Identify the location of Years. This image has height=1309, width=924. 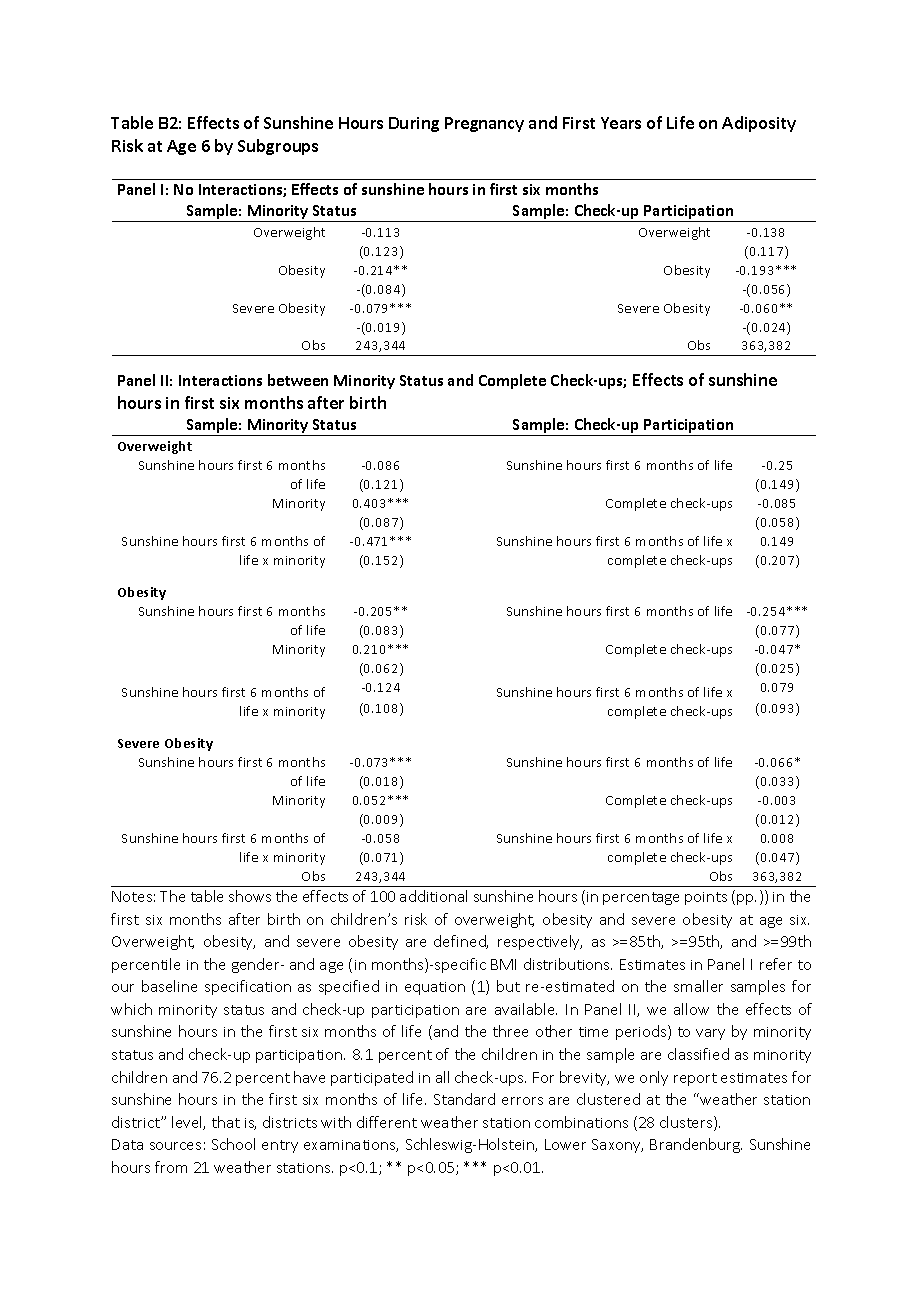
(621, 123).
